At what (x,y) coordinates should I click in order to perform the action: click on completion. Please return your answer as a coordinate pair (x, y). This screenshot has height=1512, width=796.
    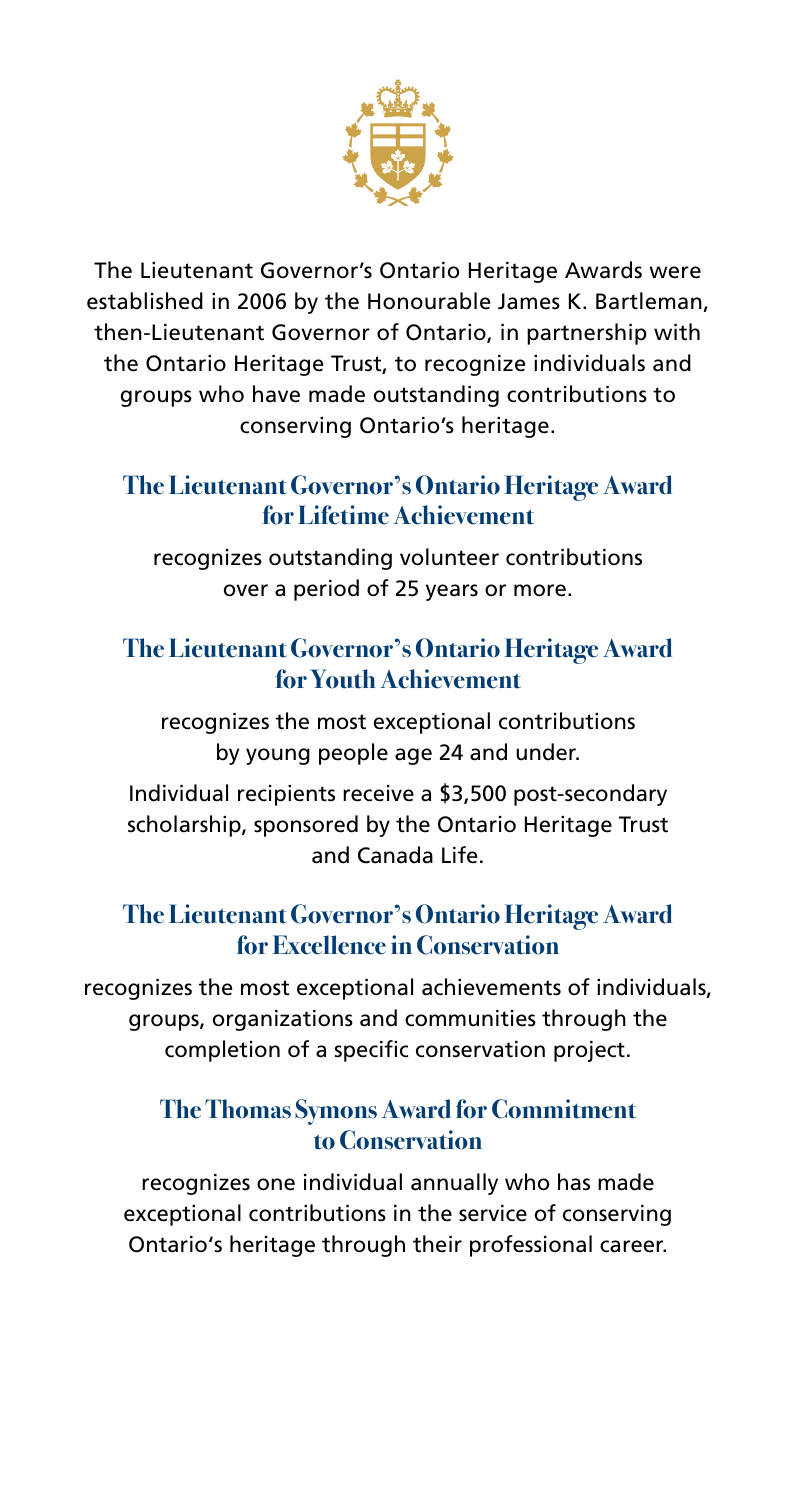
    Looking at the image, I should click on (222, 1051).
